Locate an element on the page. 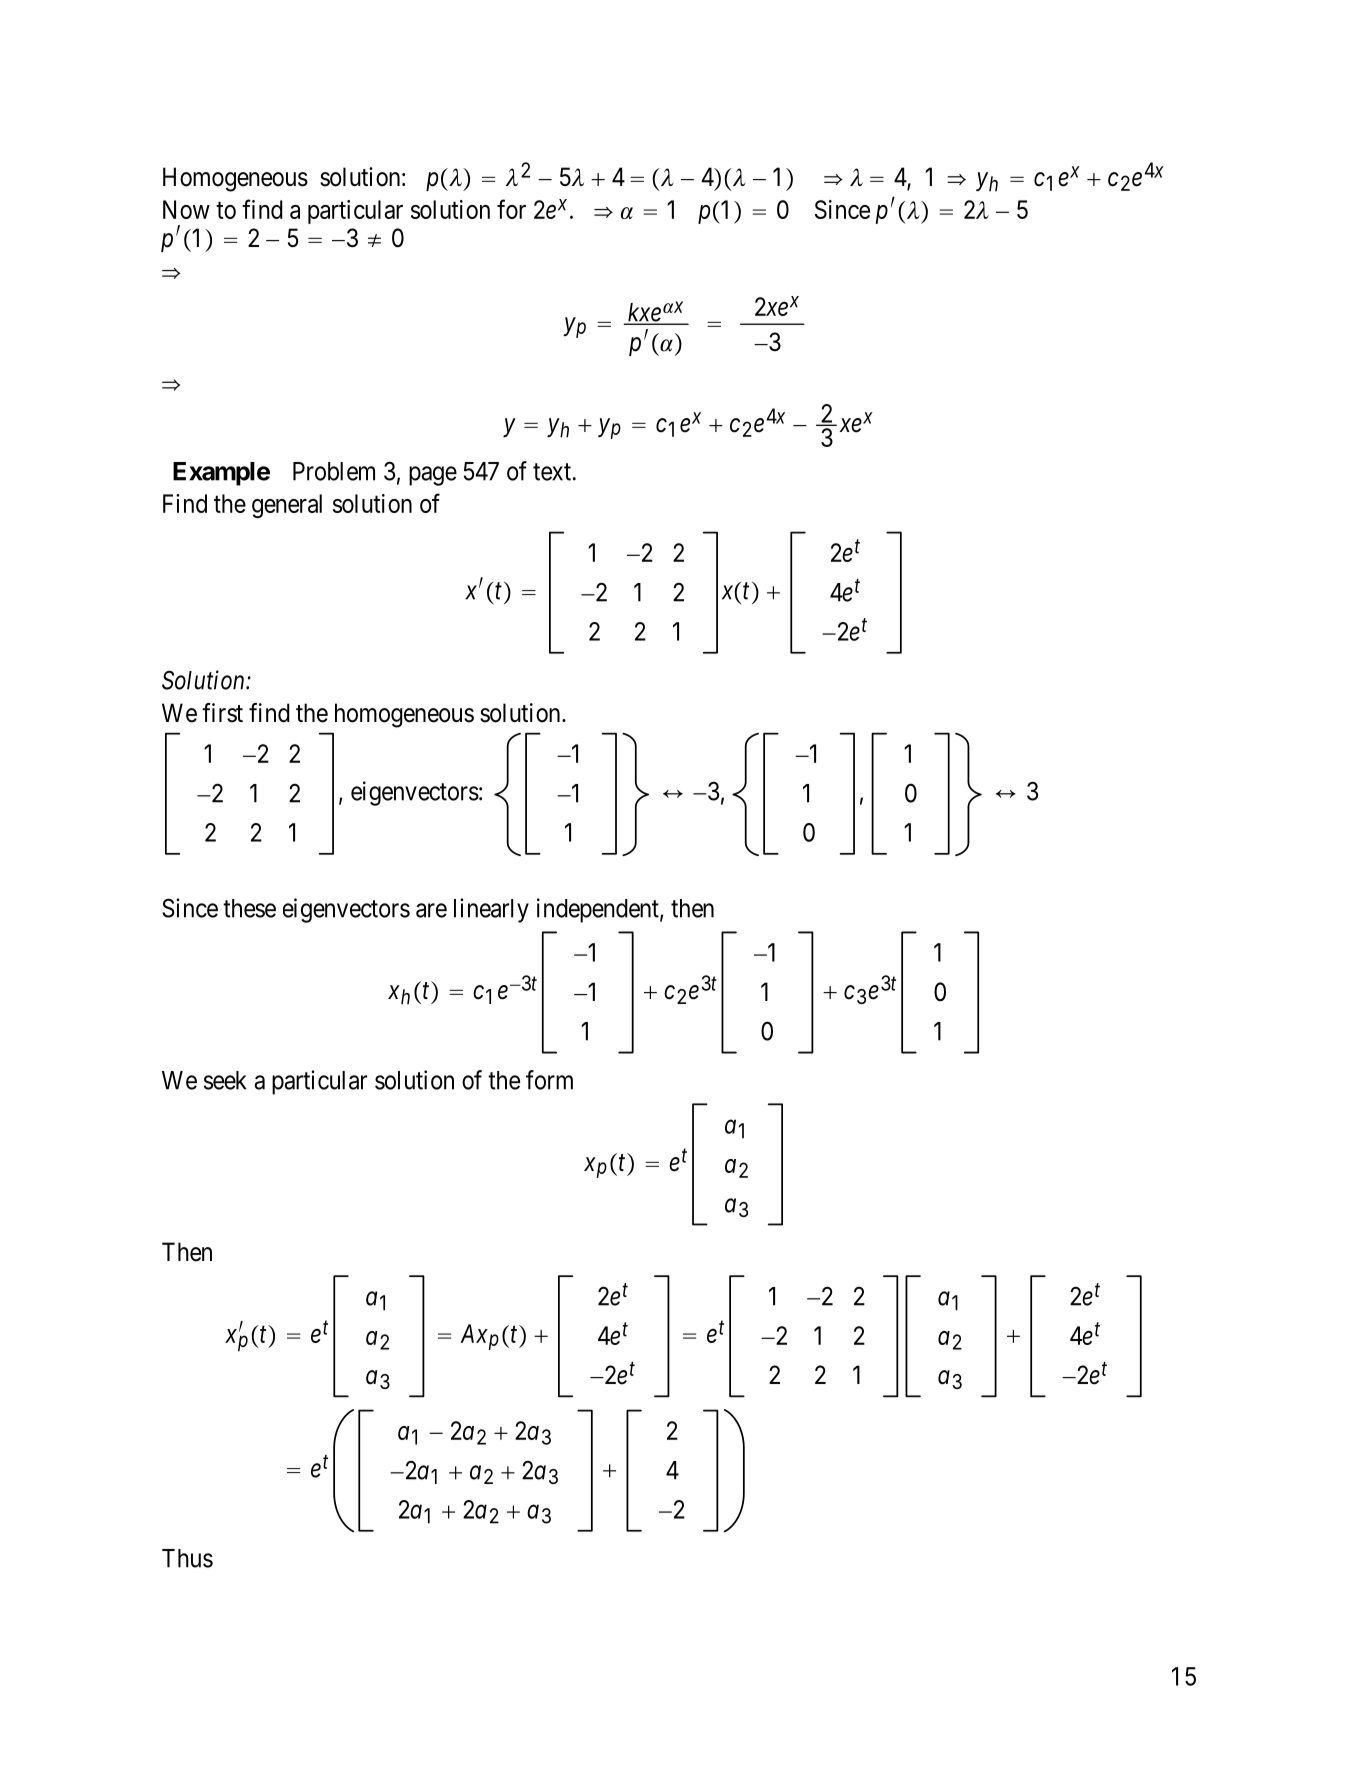 The width and height of the image is (1371, 1774). kxe is located at coordinates (644, 313).
